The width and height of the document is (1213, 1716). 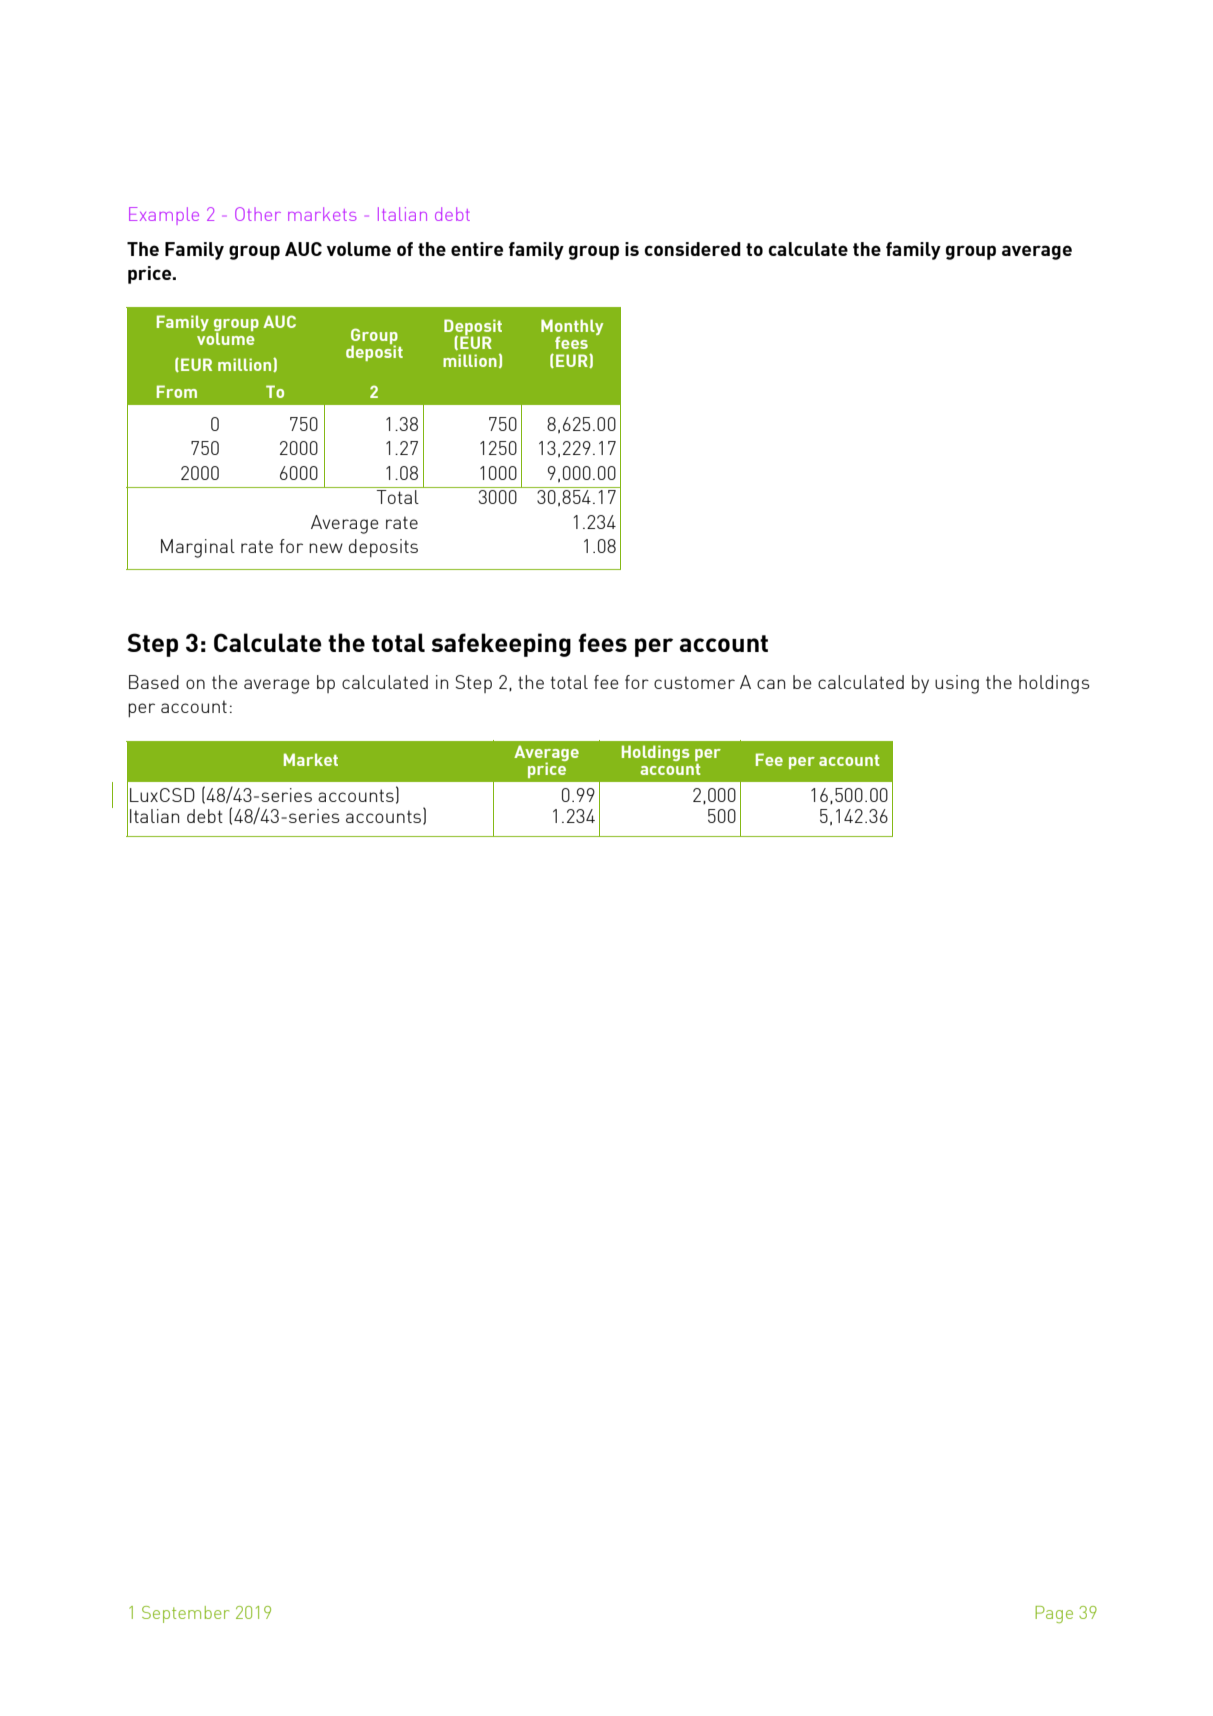 I want to click on Page, so click(x=1054, y=1614).
